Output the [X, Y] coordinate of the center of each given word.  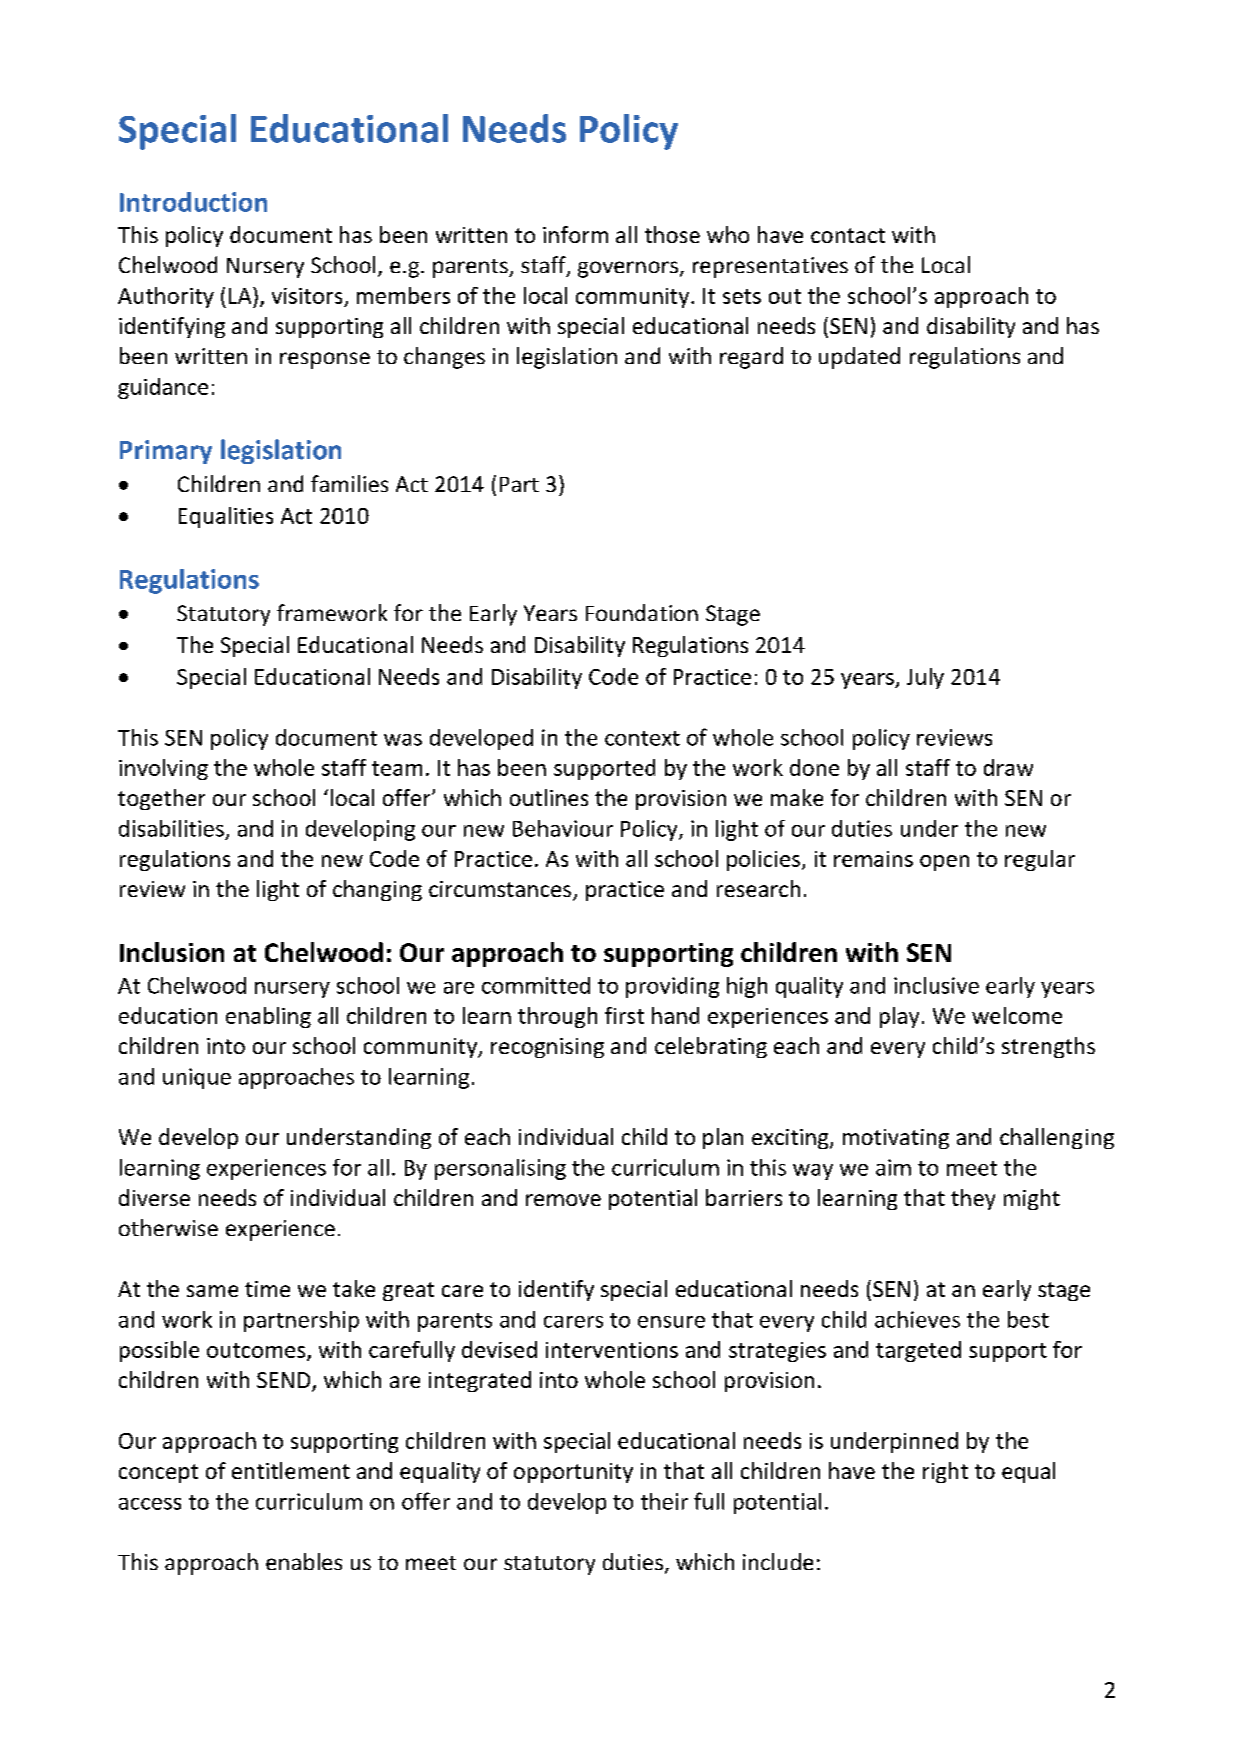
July [925, 678]
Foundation [642, 612]
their [664, 1501]
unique [197, 1078]
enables [304, 1561]
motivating [896, 1139]
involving [163, 769]
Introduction [193, 202]
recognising [547, 1048]
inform [575, 234]
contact [848, 235]
